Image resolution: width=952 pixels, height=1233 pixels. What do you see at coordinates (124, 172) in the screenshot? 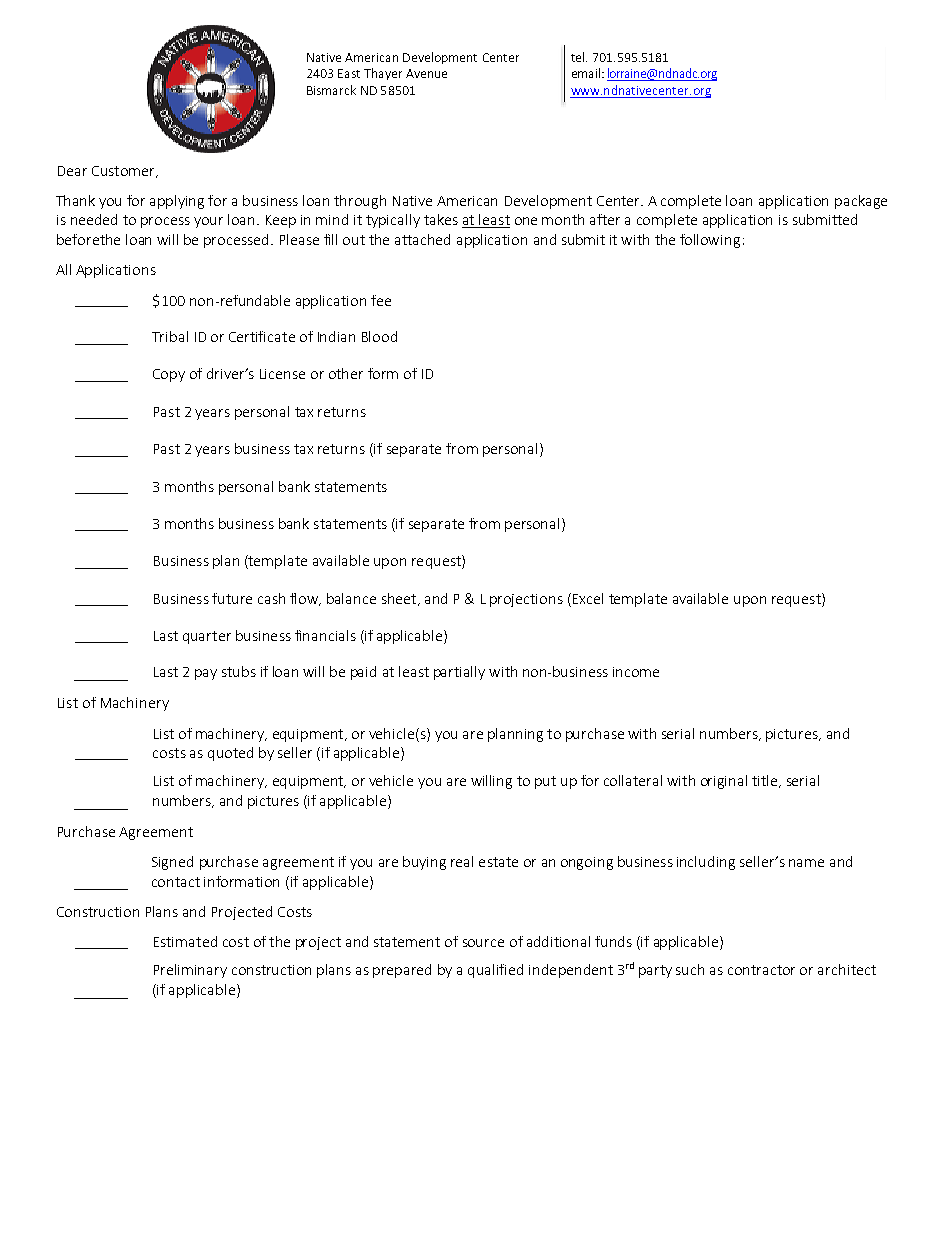
I see `Customer` at bounding box center [124, 172].
